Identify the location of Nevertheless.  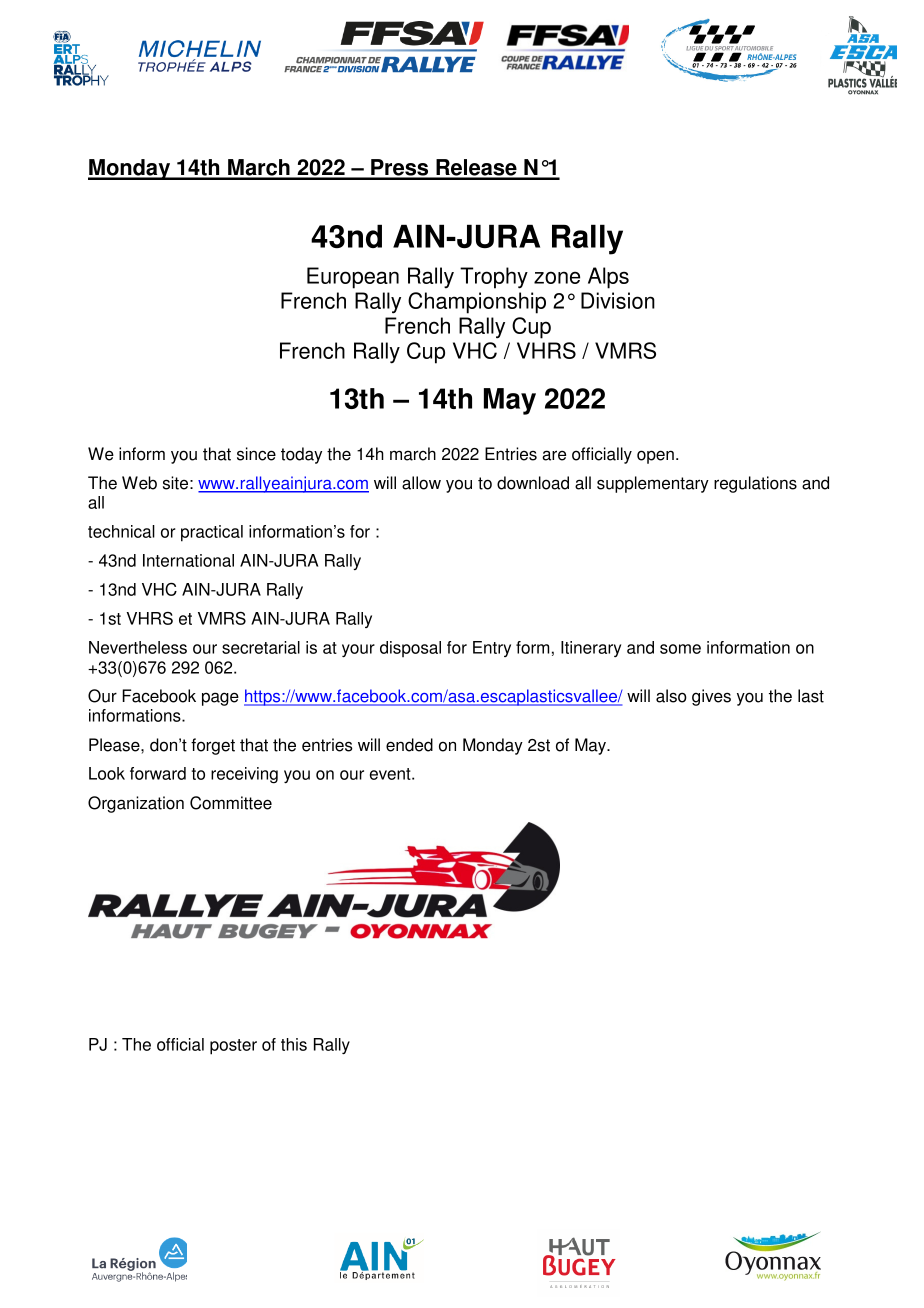
(138, 647).
